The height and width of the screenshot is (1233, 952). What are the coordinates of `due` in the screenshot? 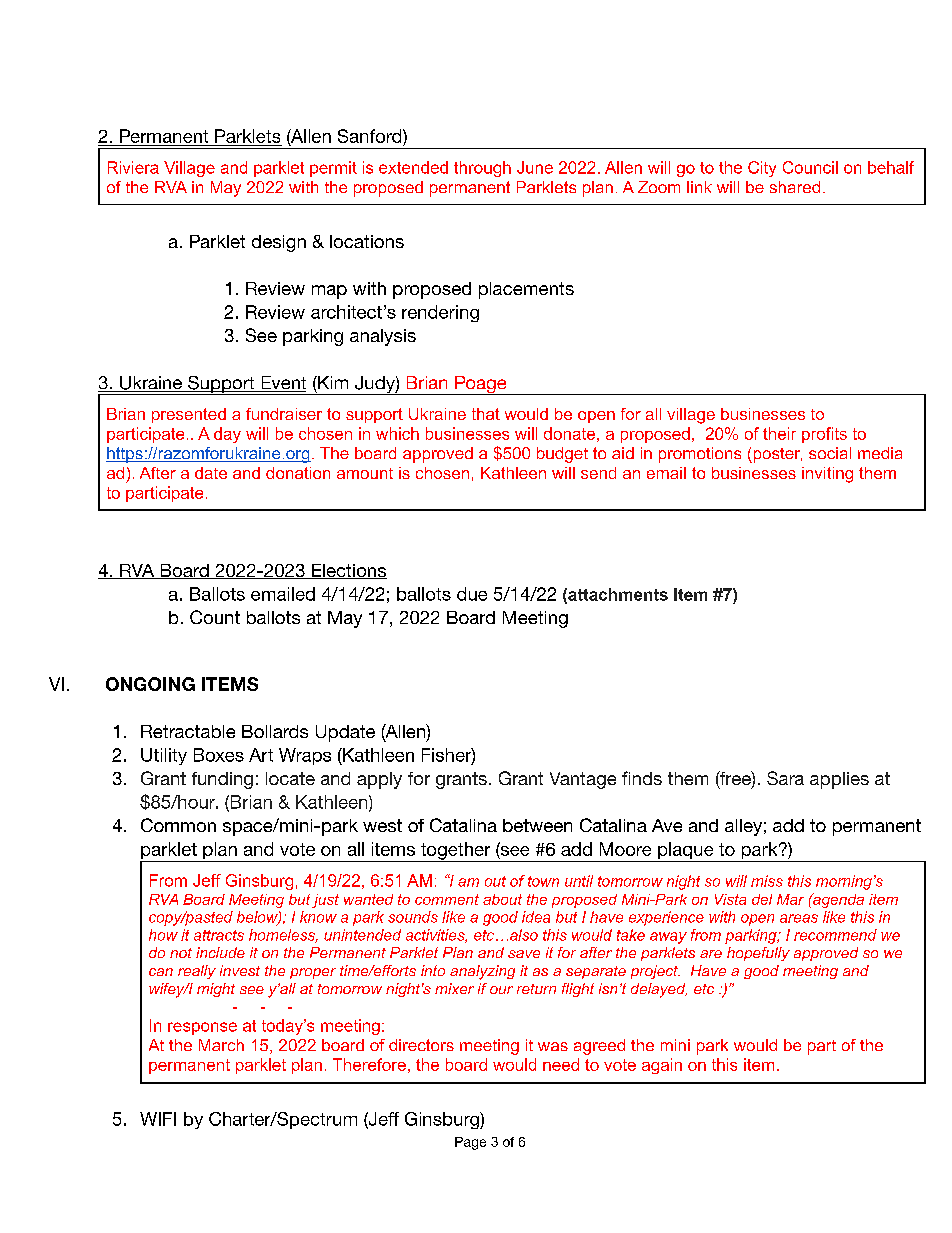 It's located at (472, 594).
